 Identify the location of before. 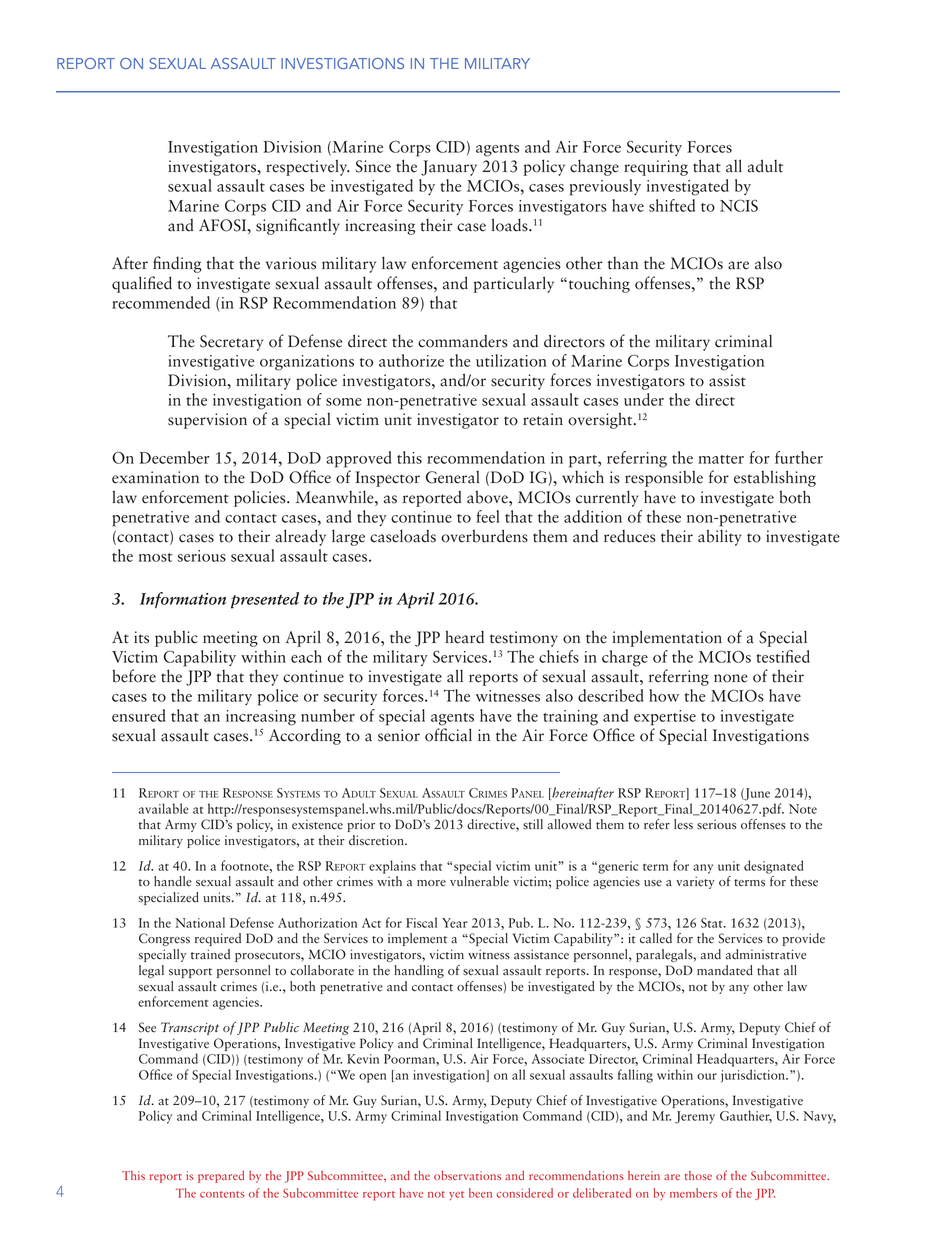
(134, 676).
